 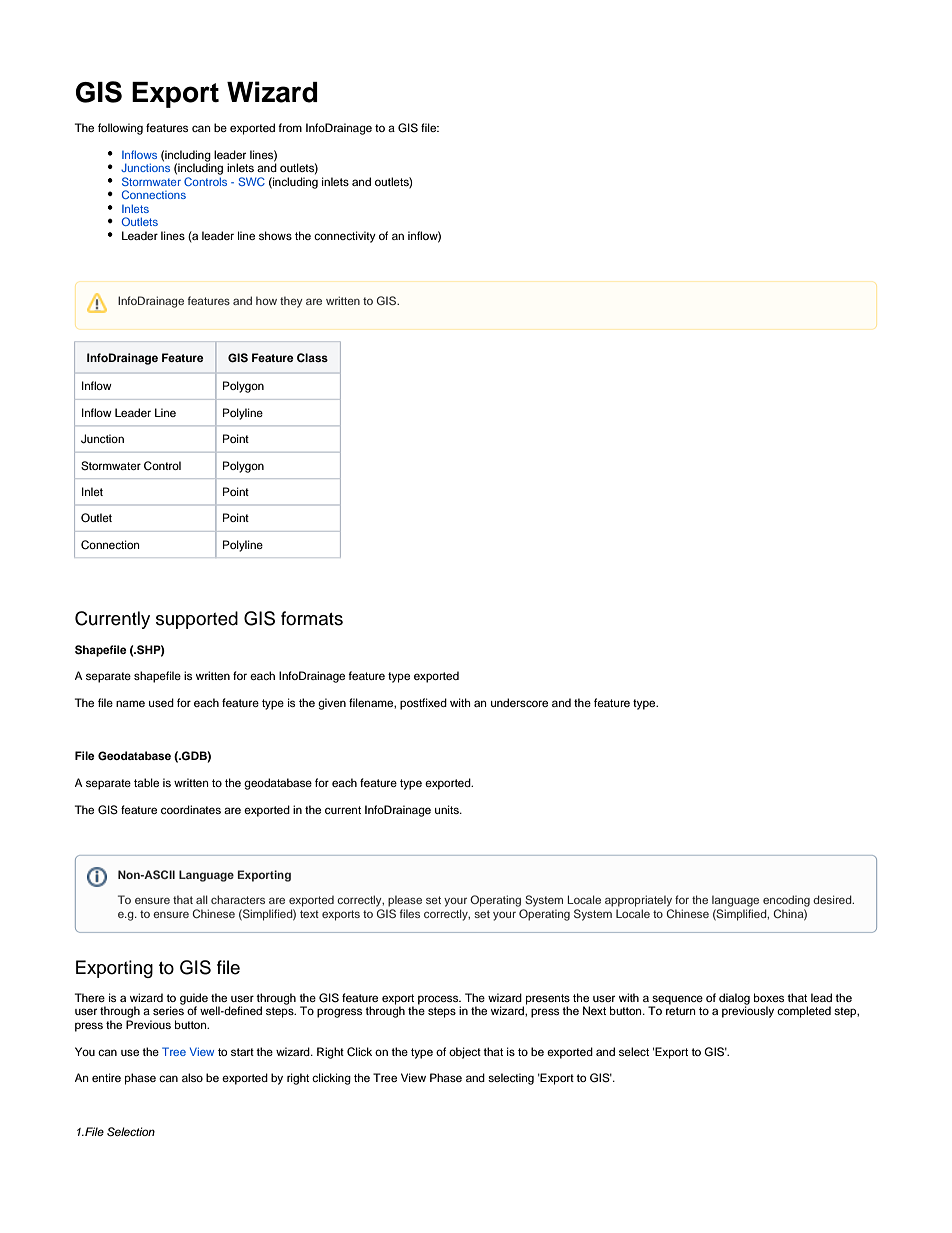 What do you see at coordinates (519, 702) in the screenshot?
I see `underscore` at bounding box center [519, 702].
